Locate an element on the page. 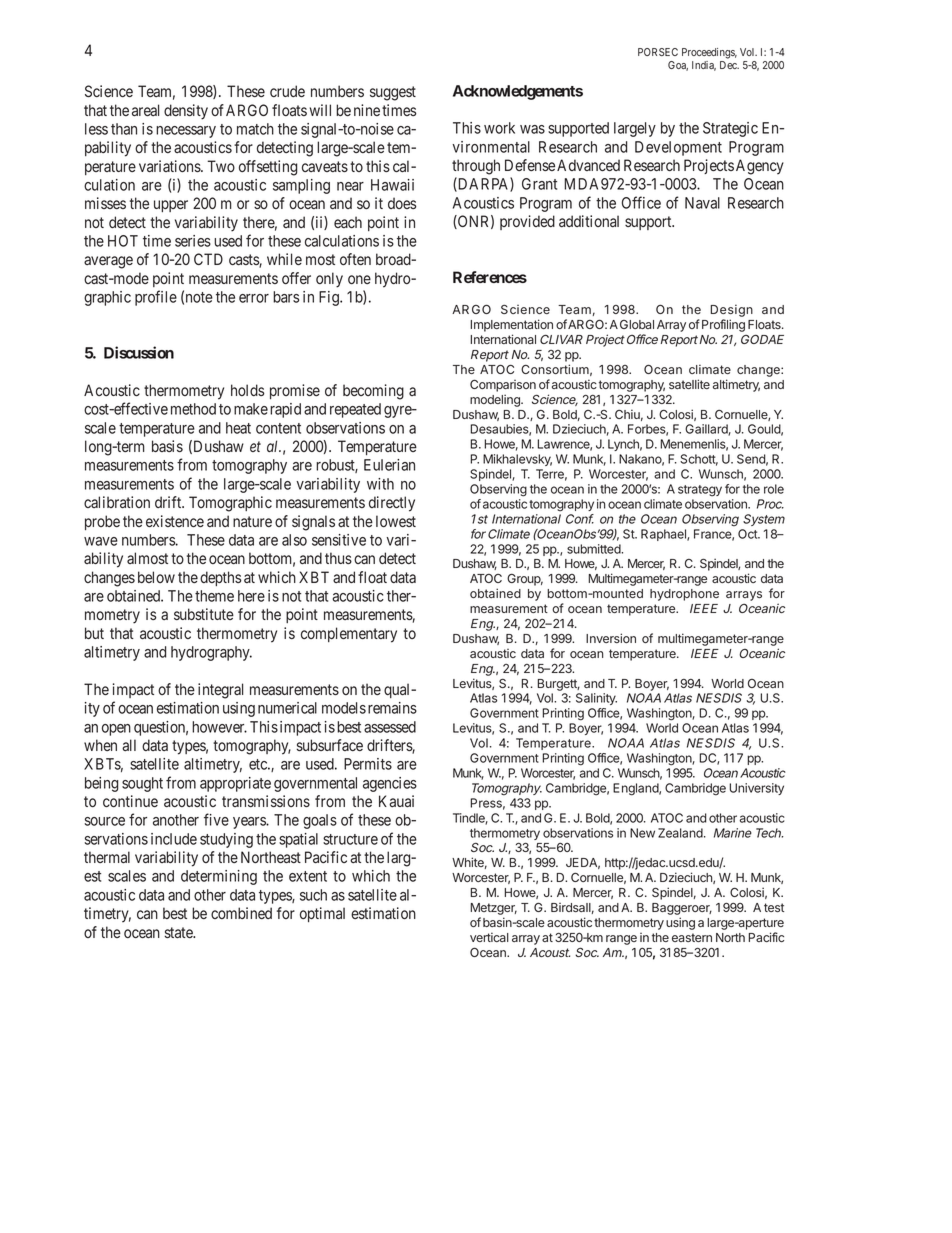  Implementation is located at coordinates (512, 325).
